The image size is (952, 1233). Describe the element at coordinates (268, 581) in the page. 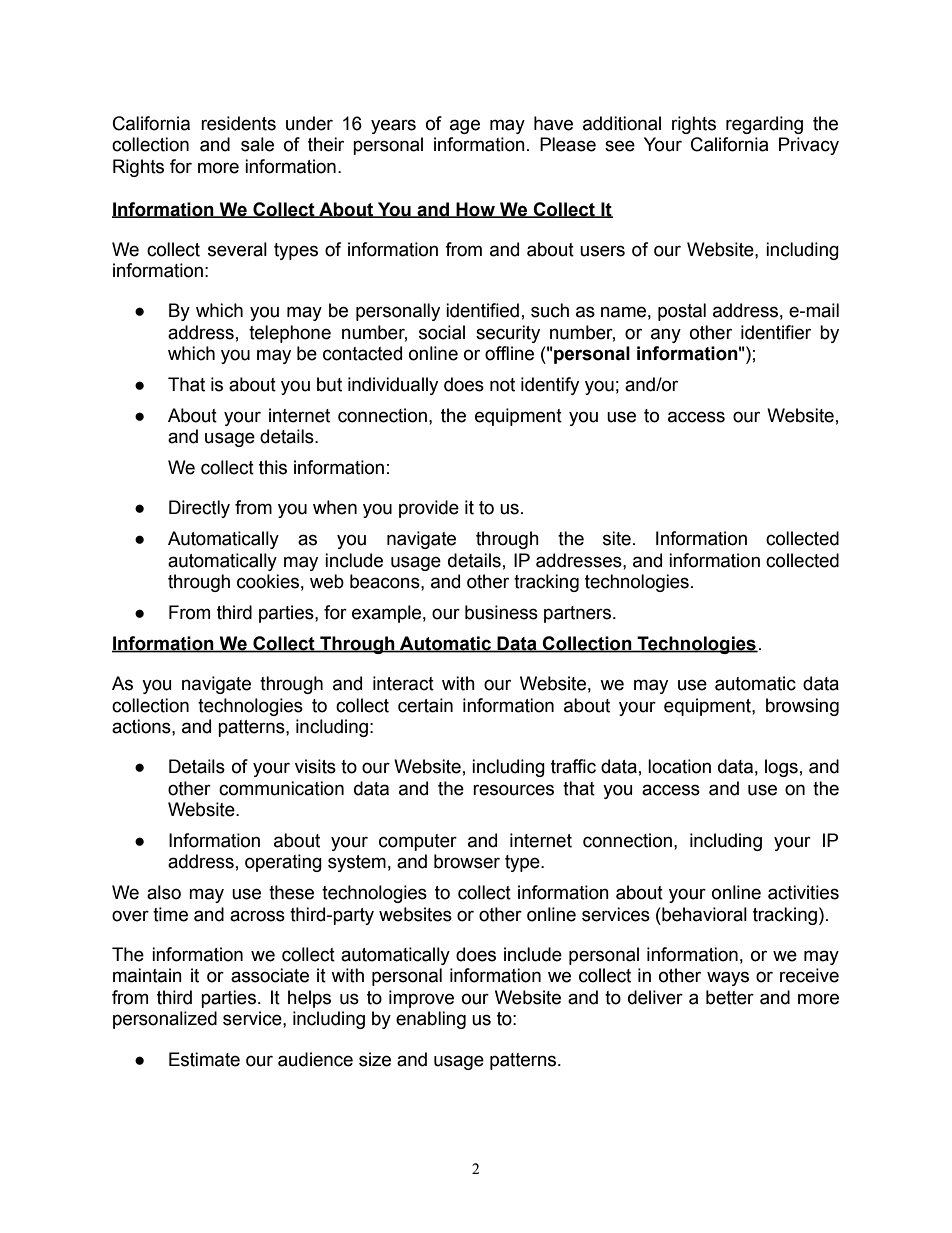

I see `cookies` at that location.
